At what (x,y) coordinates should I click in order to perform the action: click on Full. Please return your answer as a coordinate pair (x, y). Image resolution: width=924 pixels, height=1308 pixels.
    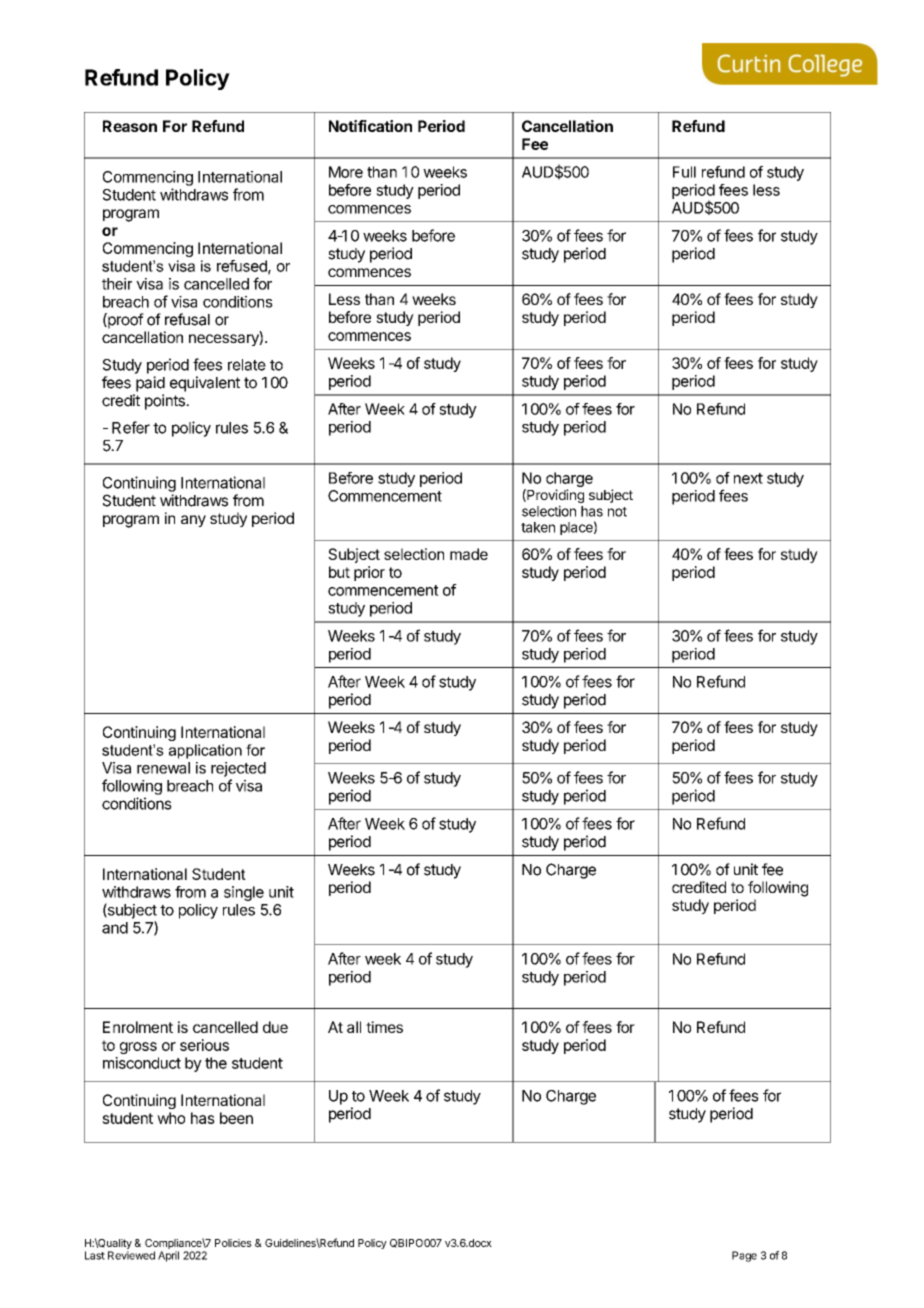
    Looking at the image, I should click on (684, 172).
